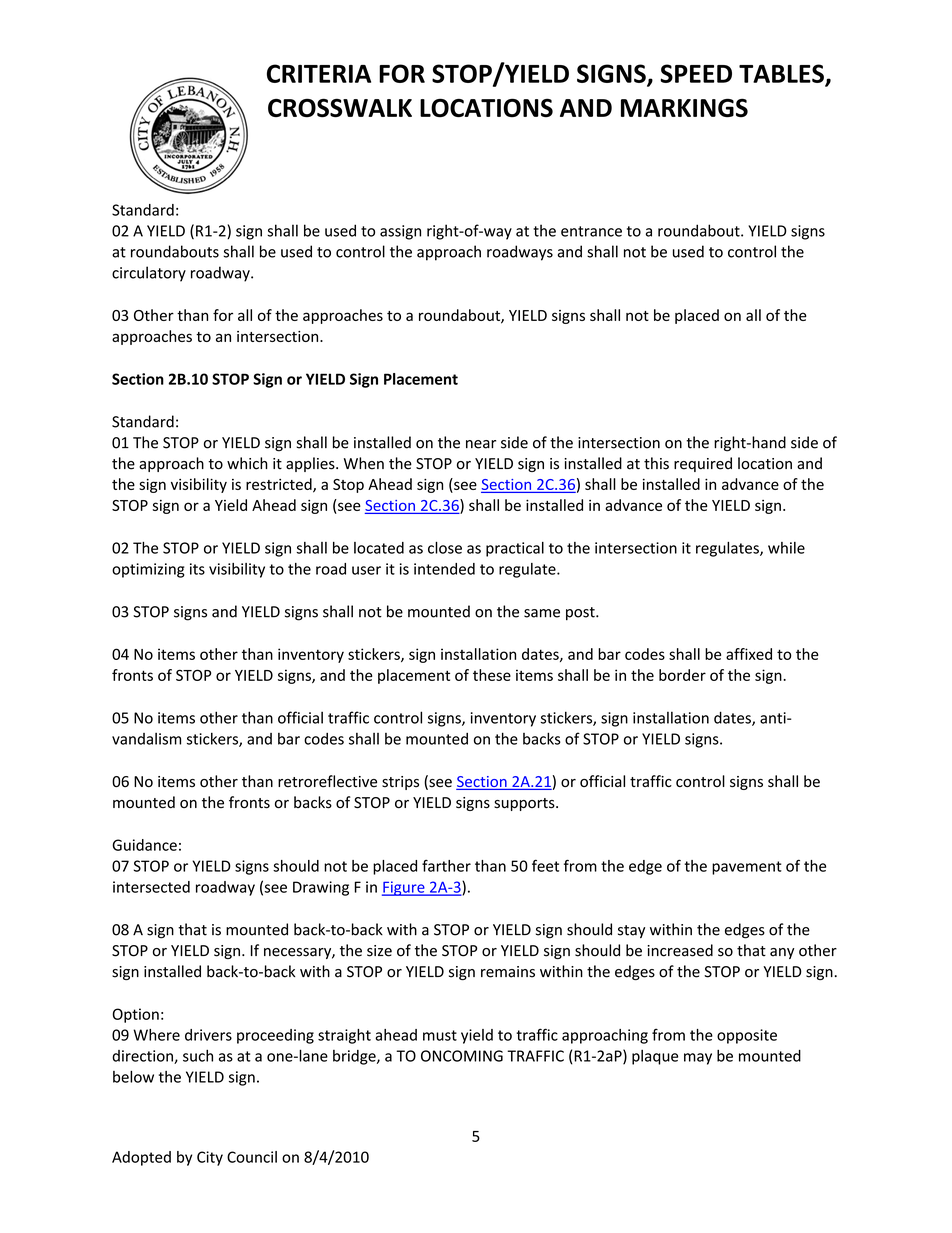 Image resolution: width=952 pixels, height=1233 pixels. What do you see at coordinates (747, 868) in the document?
I see `pavement` at bounding box center [747, 868].
